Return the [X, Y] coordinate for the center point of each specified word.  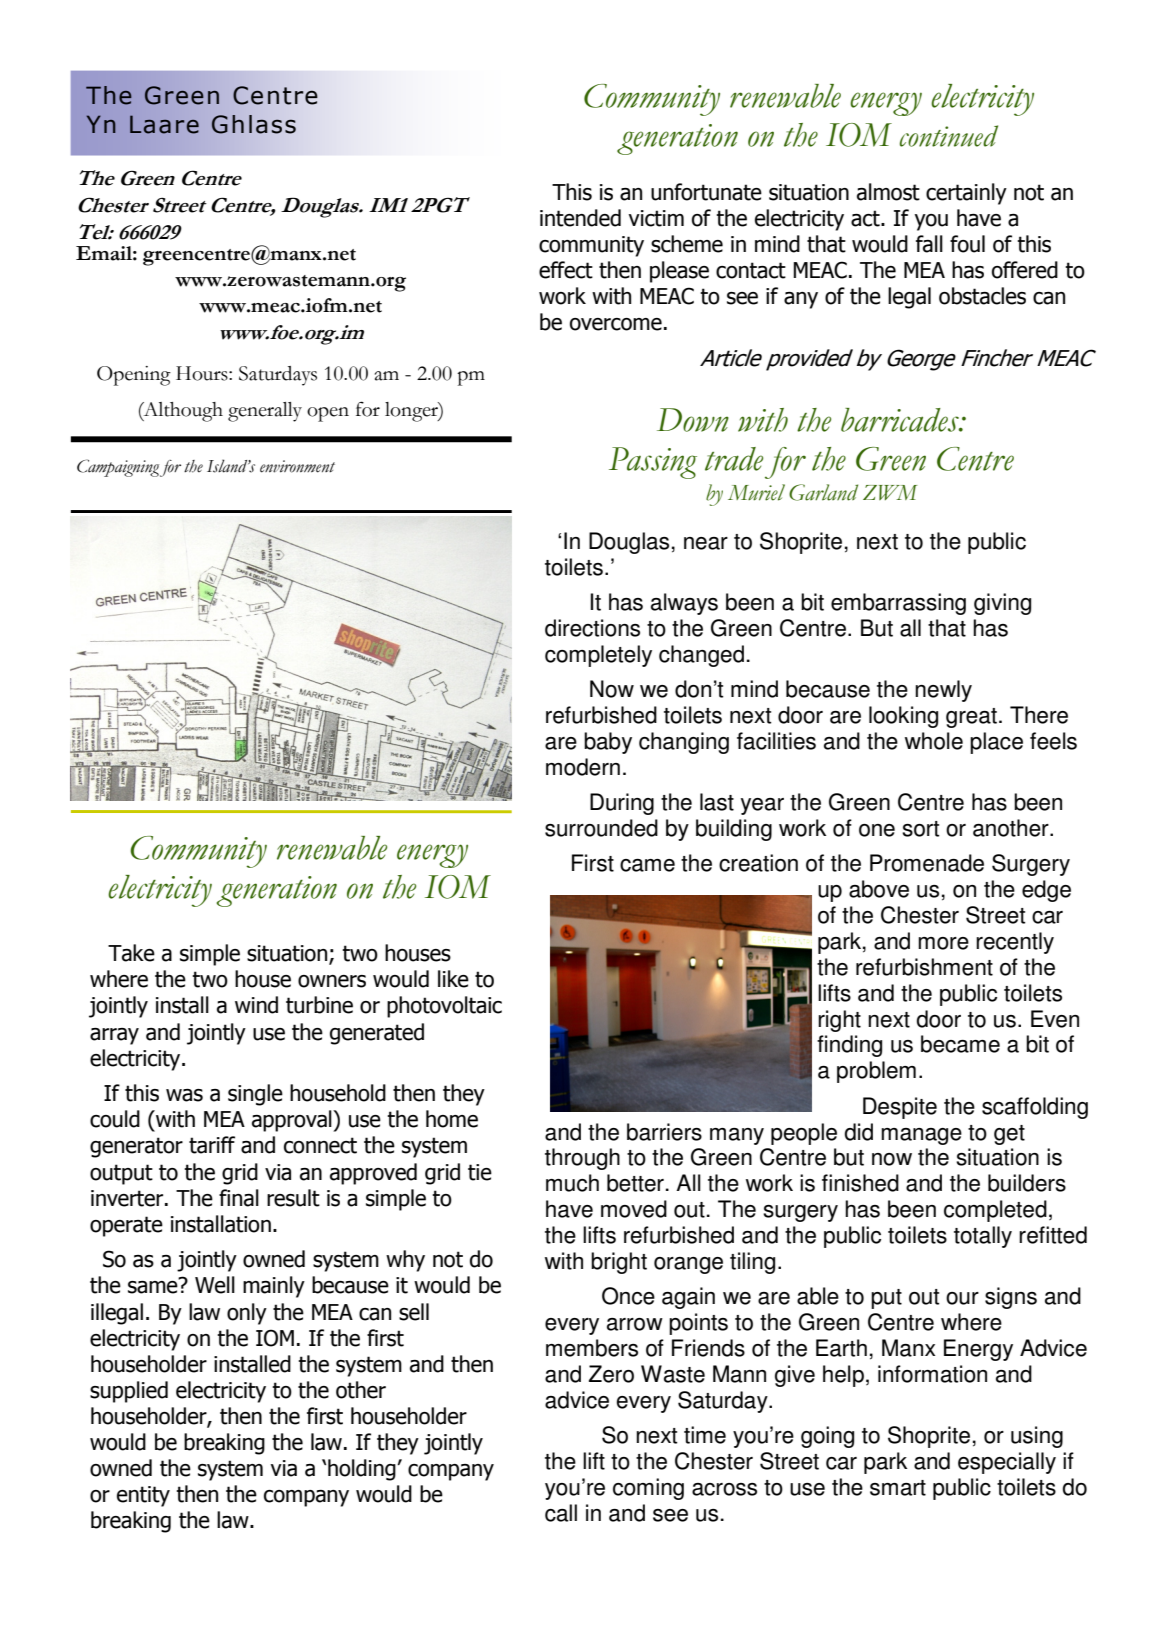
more [943, 943]
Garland [823, 492]
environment [297, 466]
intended [580, 218]
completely [598, 656]
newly [943, 691]
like [453, 979]
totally [983, 1237]
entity [143, 1496]
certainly [966, 194]
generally [265, 412]
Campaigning [118, 468]
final [239, 1198]
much [572, 1183]
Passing [653, 463]
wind [256, 1005]
